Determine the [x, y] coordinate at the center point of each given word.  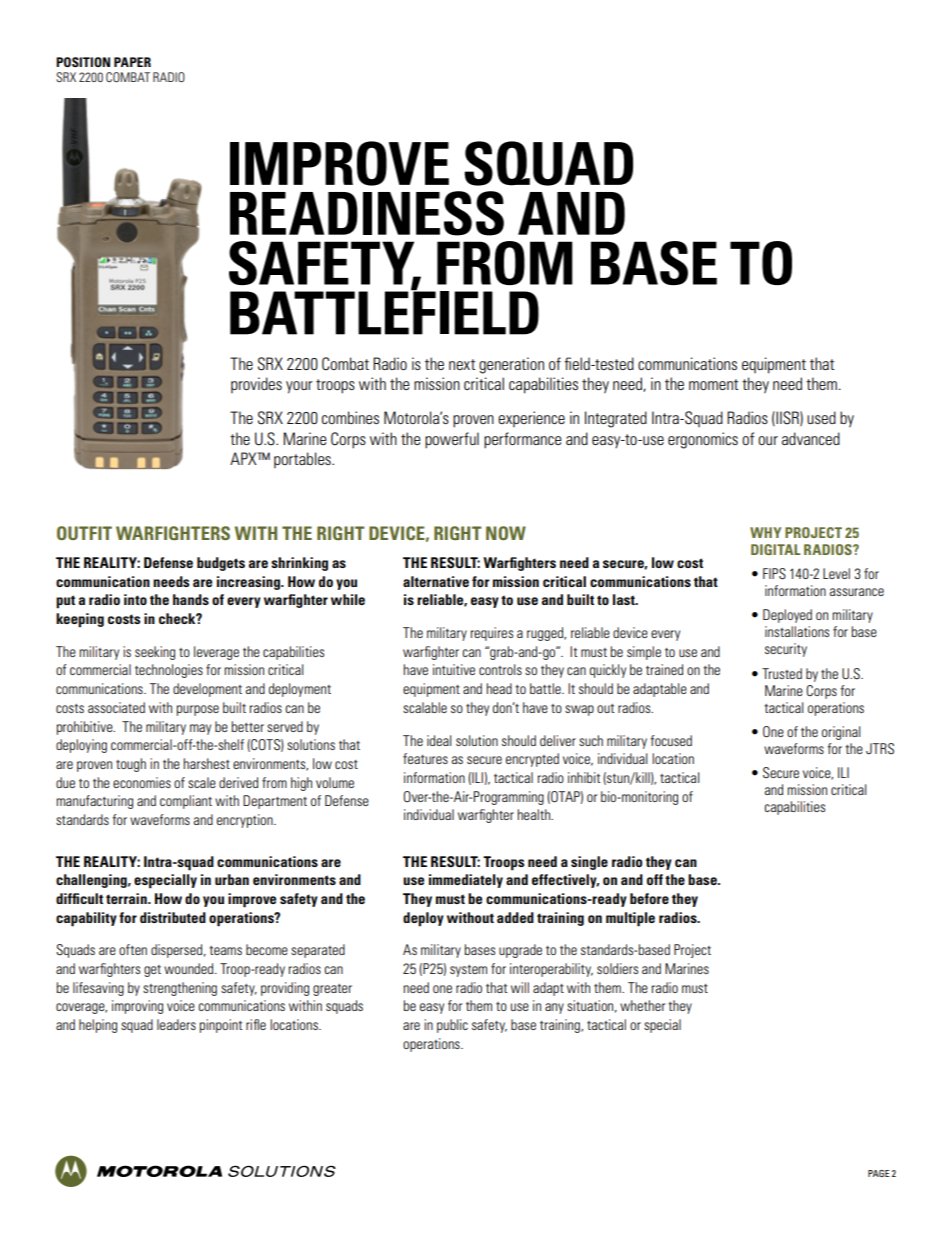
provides [256, 385]
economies [142, 782]
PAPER [132, 62]
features [425, 758]
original [841, 733]
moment [713, 384]
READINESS [367, 213]
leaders [176, 1024]
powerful [452, 440]
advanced [811, 438]
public [452, 1026]
